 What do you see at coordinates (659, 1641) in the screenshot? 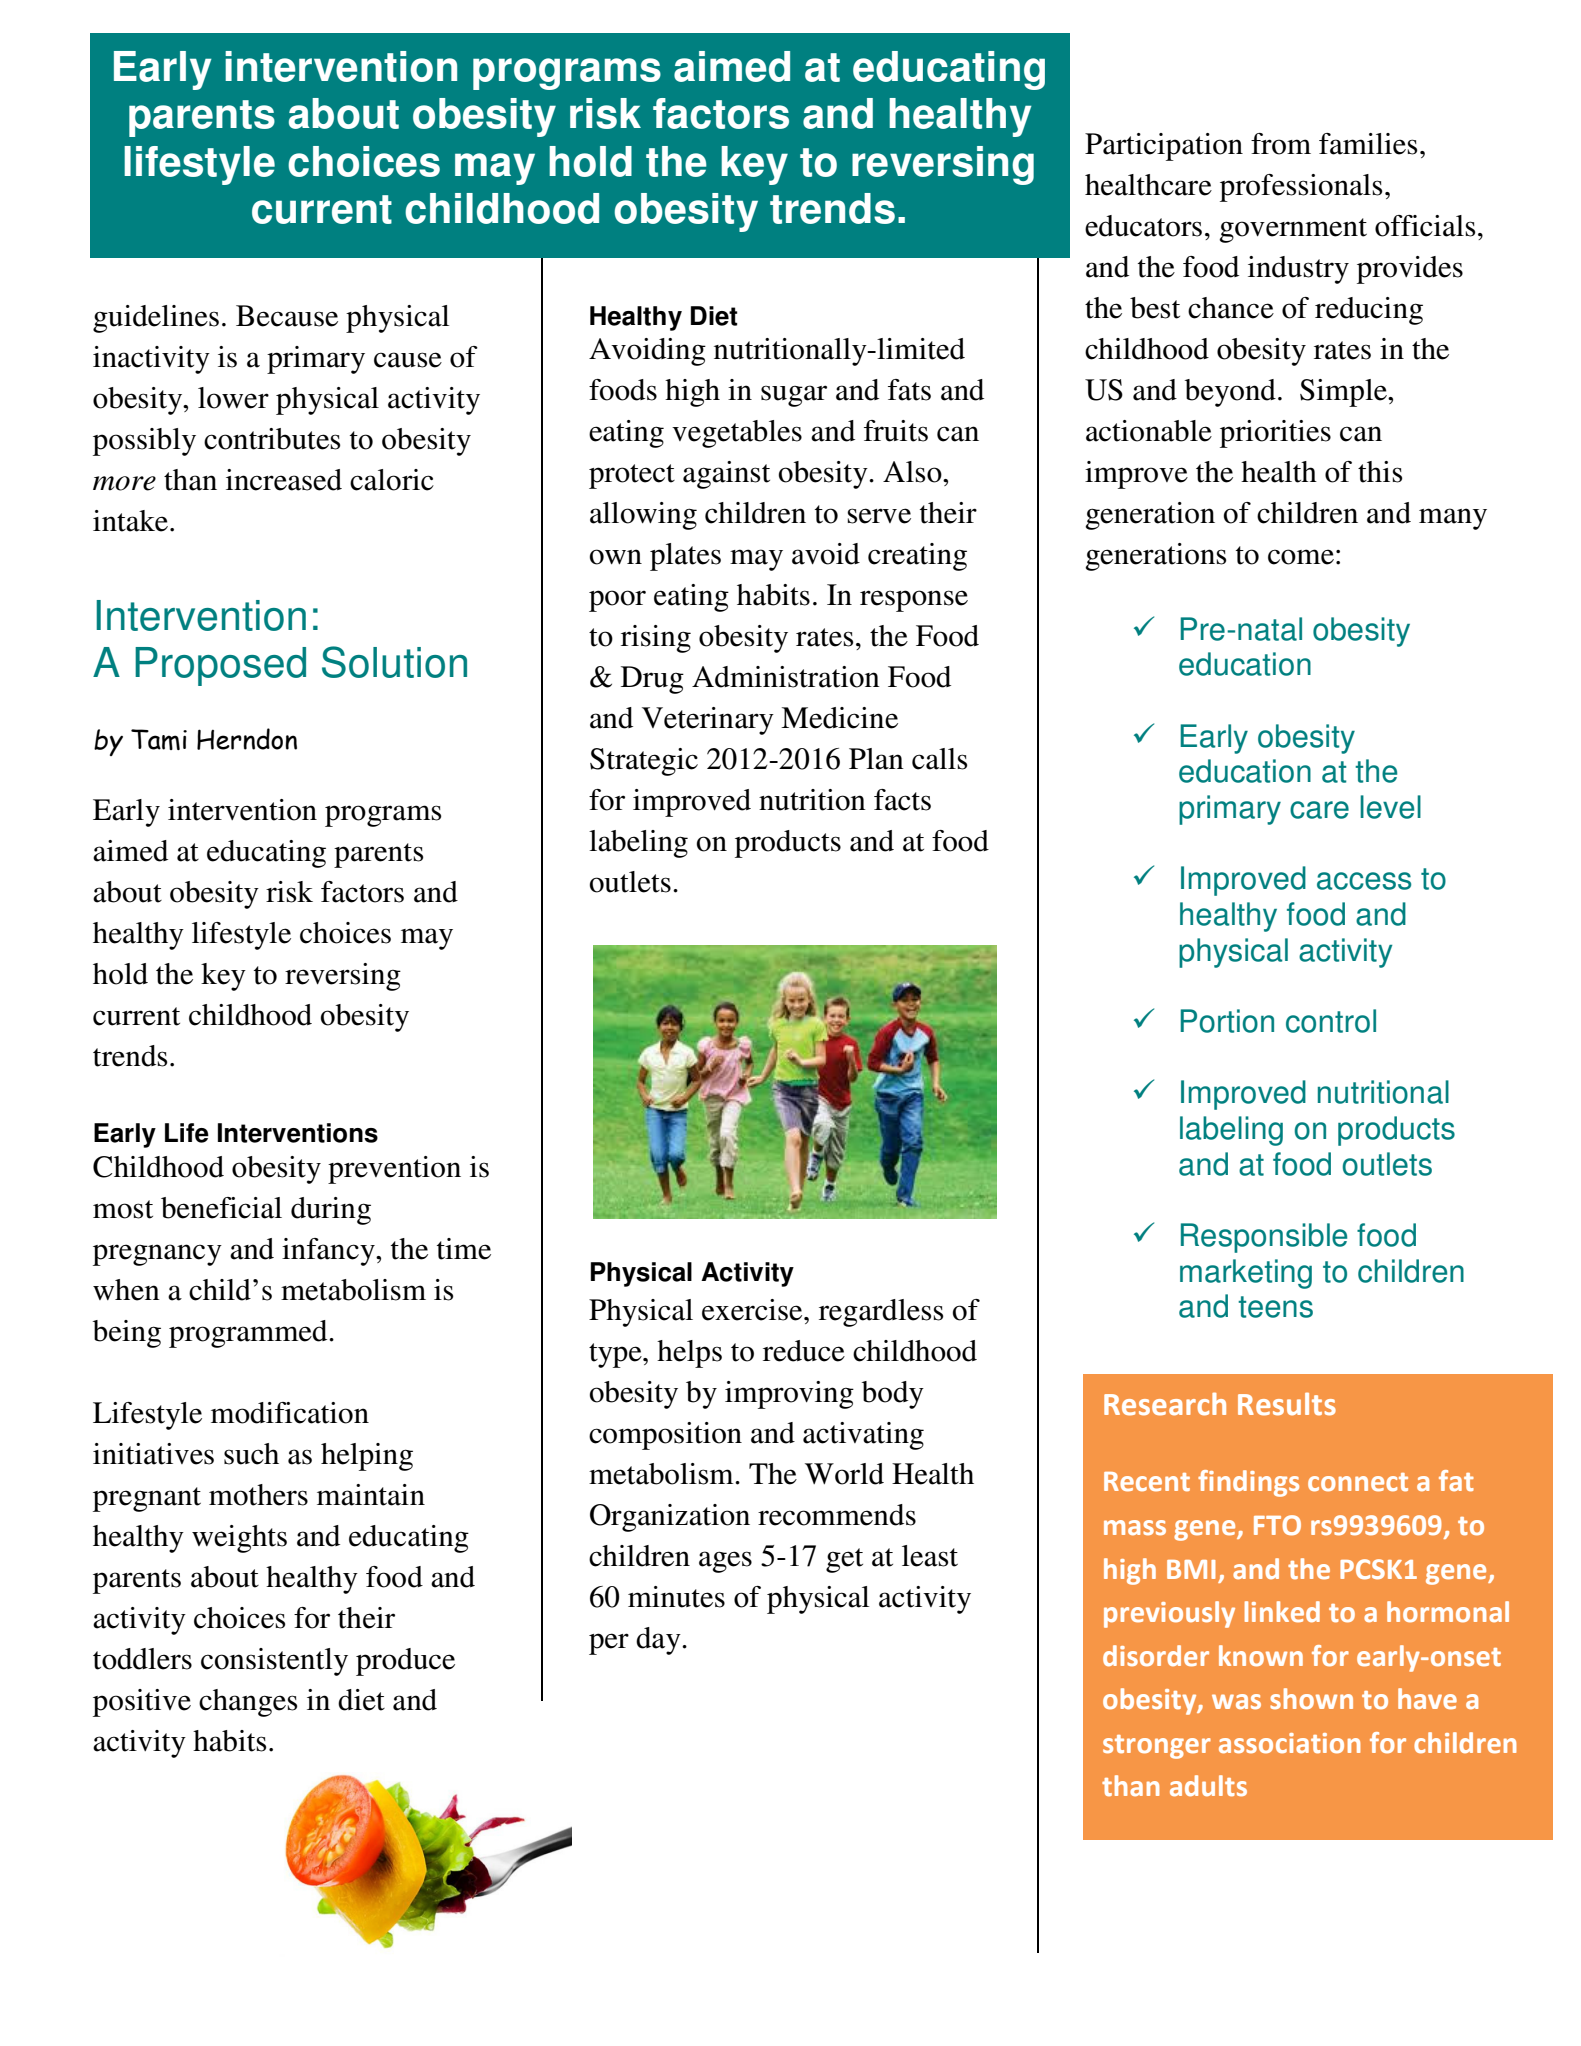
I see `day` at bounding box center [659, 1641].
